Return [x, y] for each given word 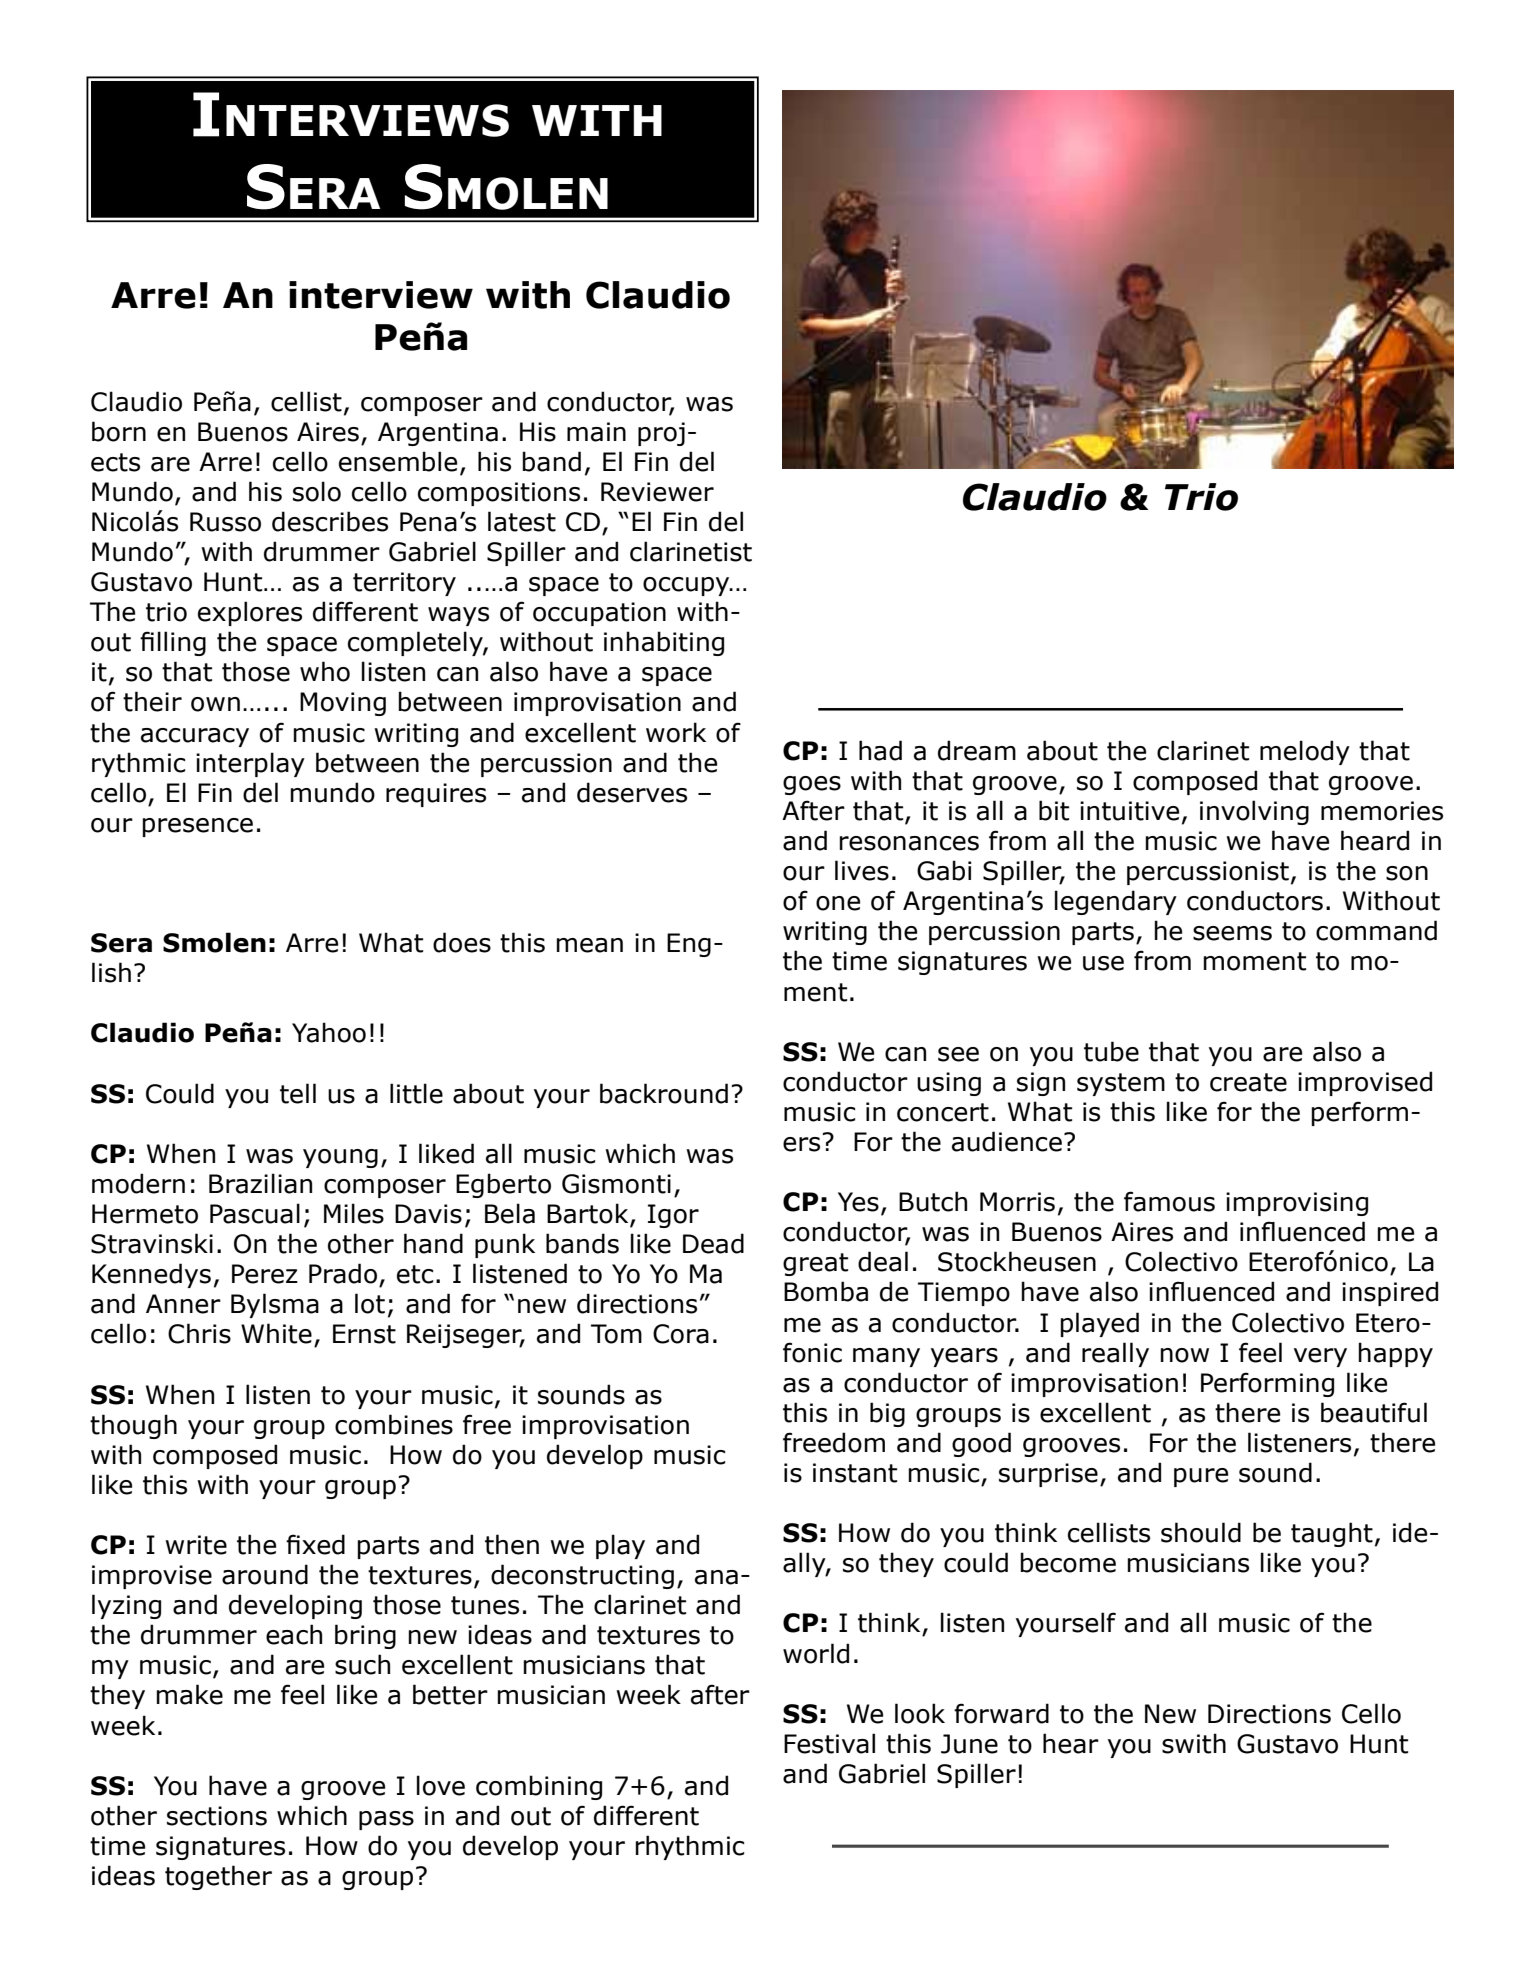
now [1184, 1355]
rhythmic [689, 1847]
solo [317, 491]
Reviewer [657, 492]
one [838, 903]
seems [1232, 933]
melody [1305, 752]
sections [217, 1816]
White [276, 1333]
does [462, 942]
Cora [681, 1334]
